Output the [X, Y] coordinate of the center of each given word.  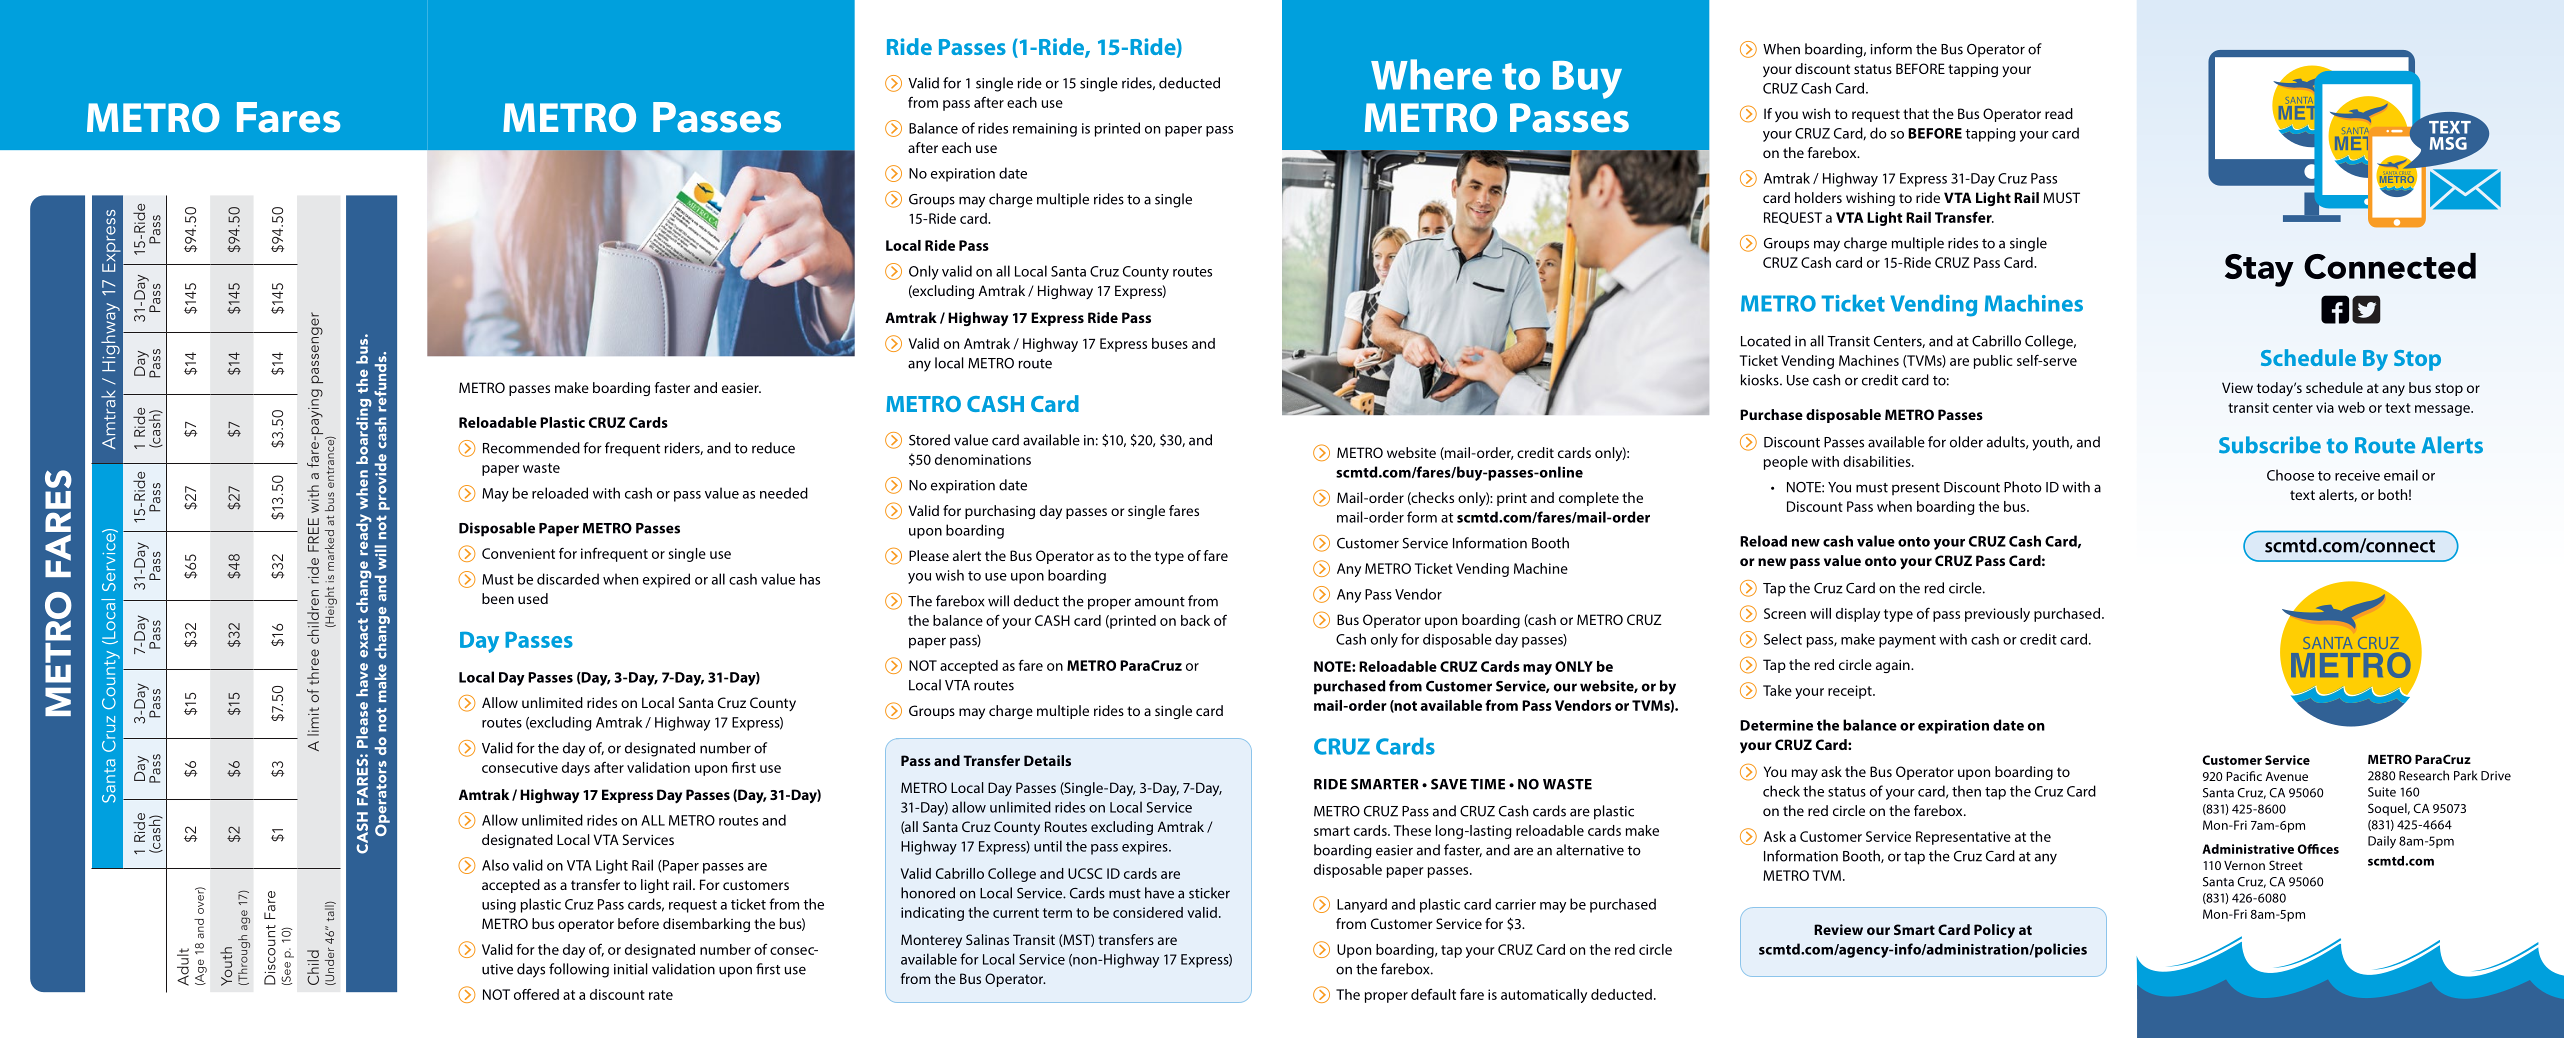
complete [1589, 499]
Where [1431, 74]
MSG [2448, 143]
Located [1766, 341]
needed [784, 493]
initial [631, 969]
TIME [1487, 784]
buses [1170, 343]
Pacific [2244, 776]
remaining [1045, 130]
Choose [2290, 475]
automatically [1544, 996]
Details [1047, 760]
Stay [2259, 270]
